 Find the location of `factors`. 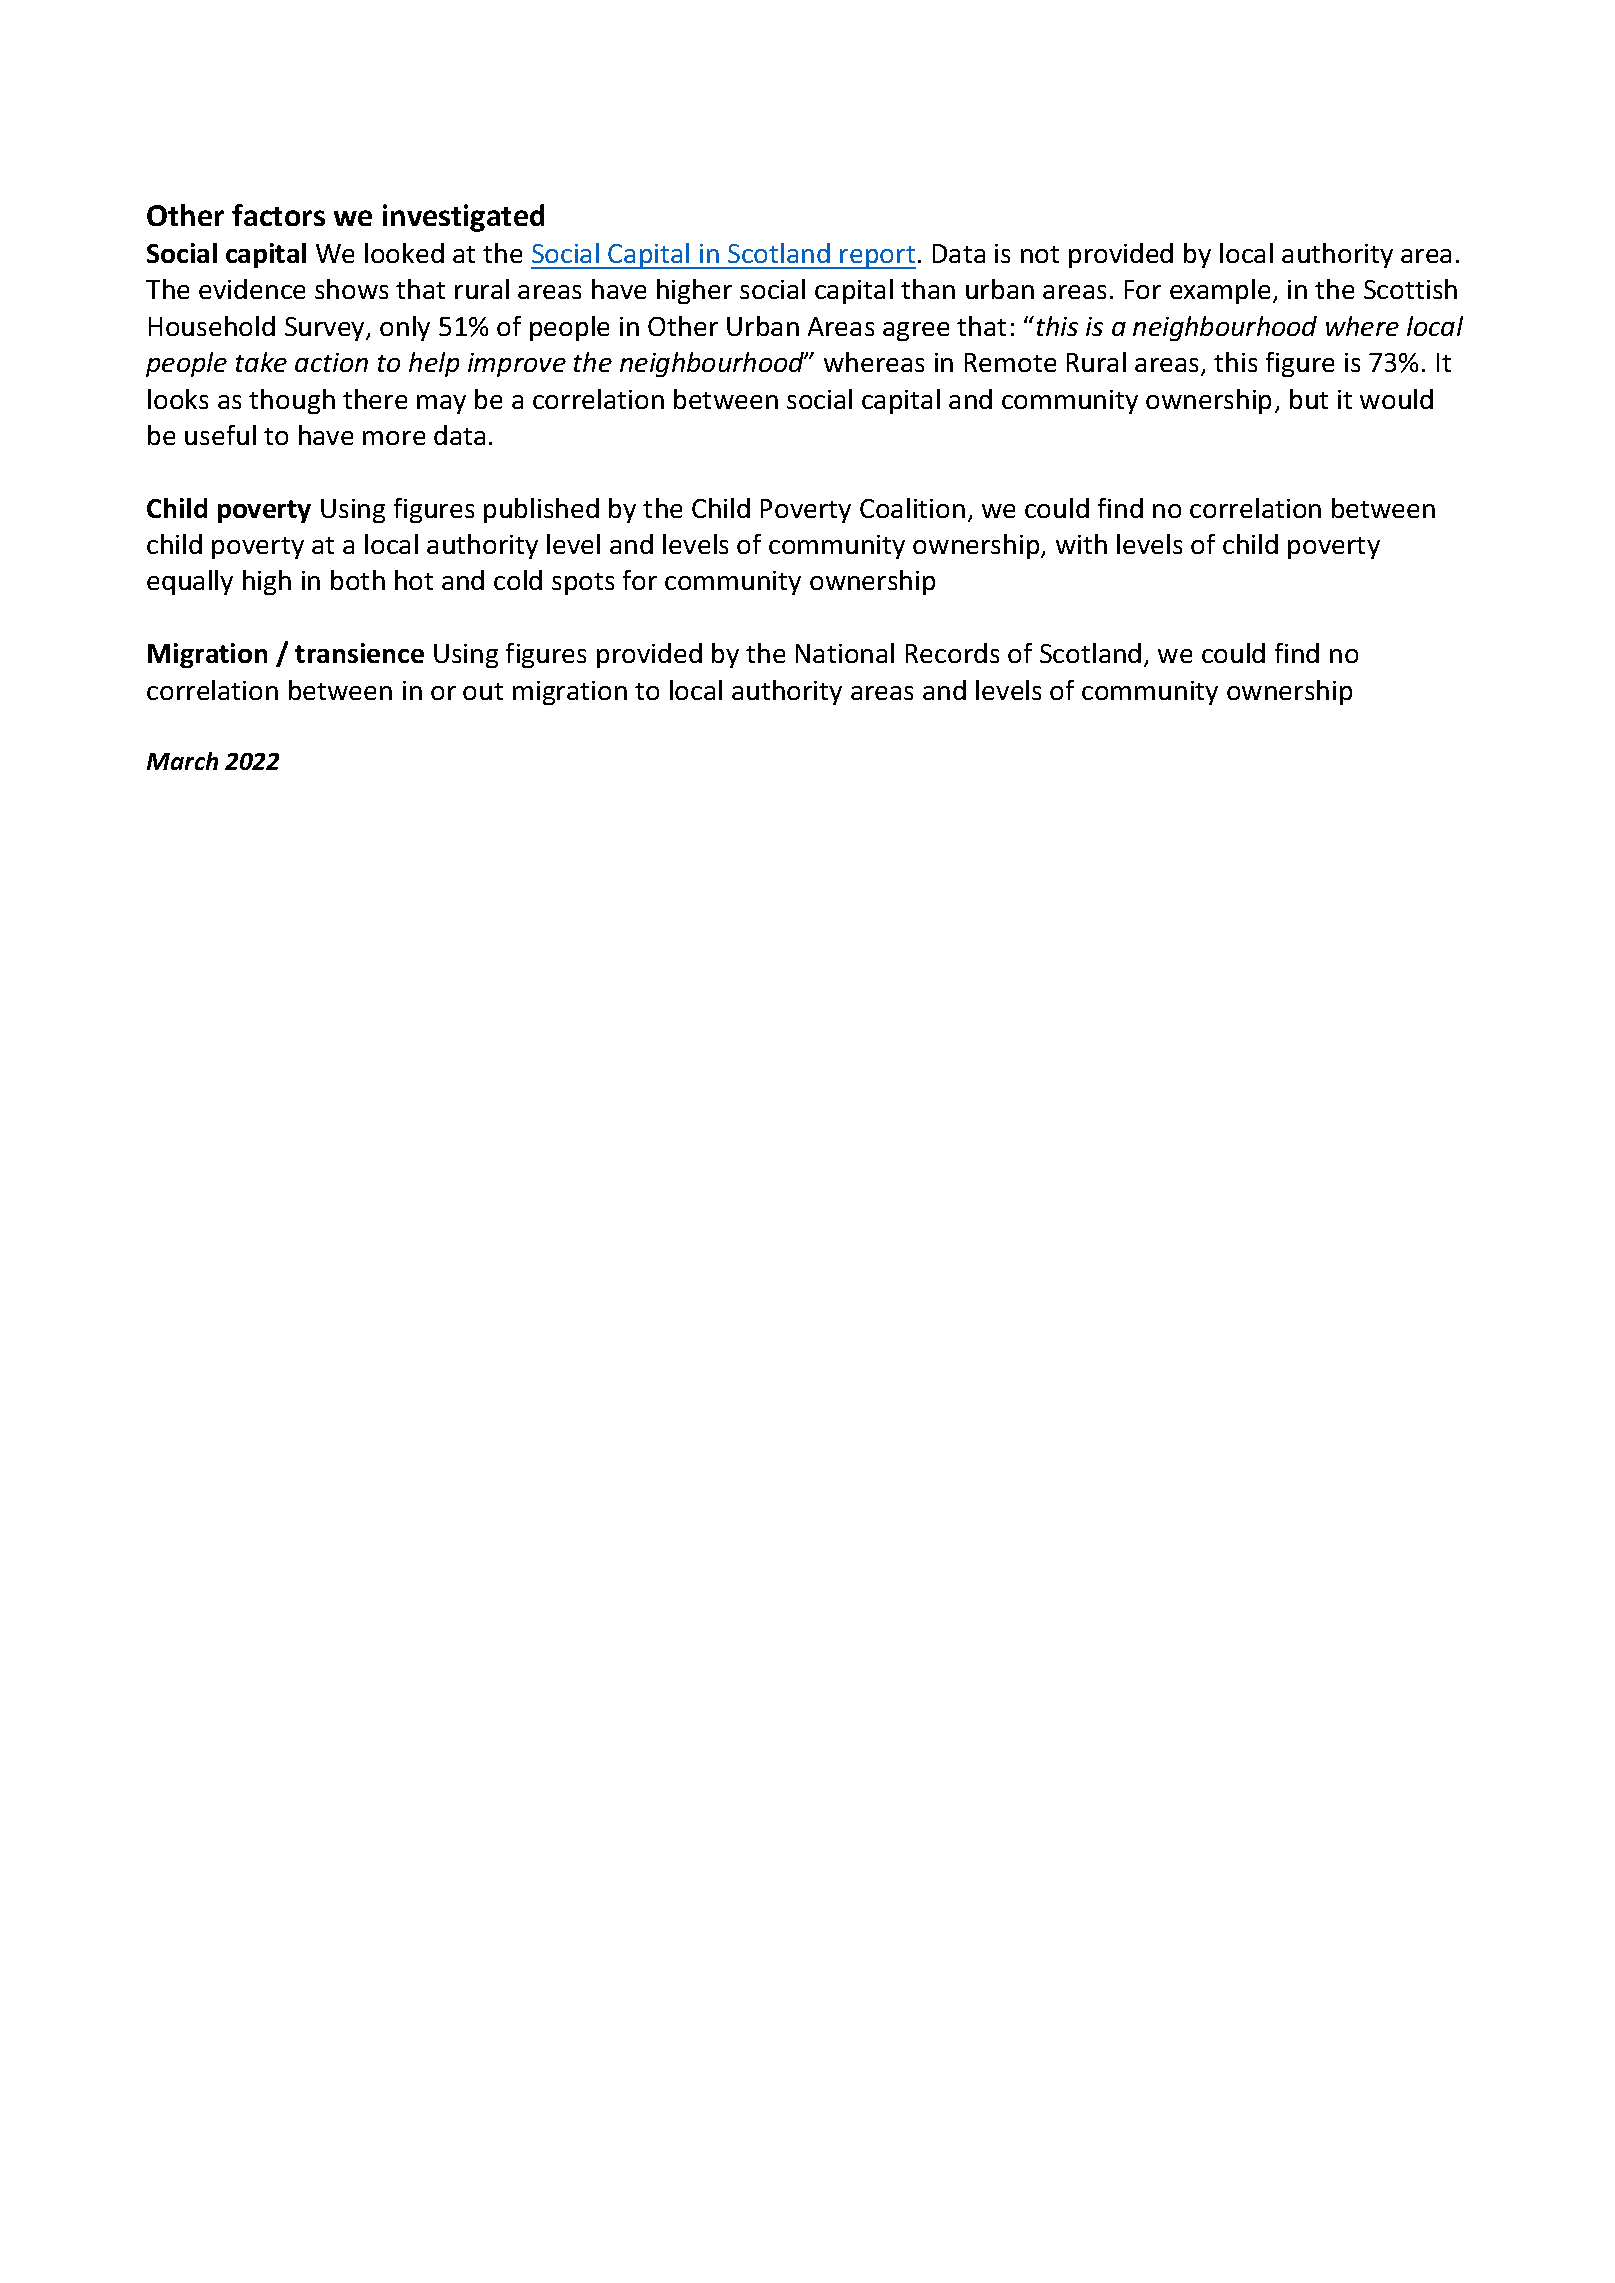

factors is located at coordinates (278, 215).
